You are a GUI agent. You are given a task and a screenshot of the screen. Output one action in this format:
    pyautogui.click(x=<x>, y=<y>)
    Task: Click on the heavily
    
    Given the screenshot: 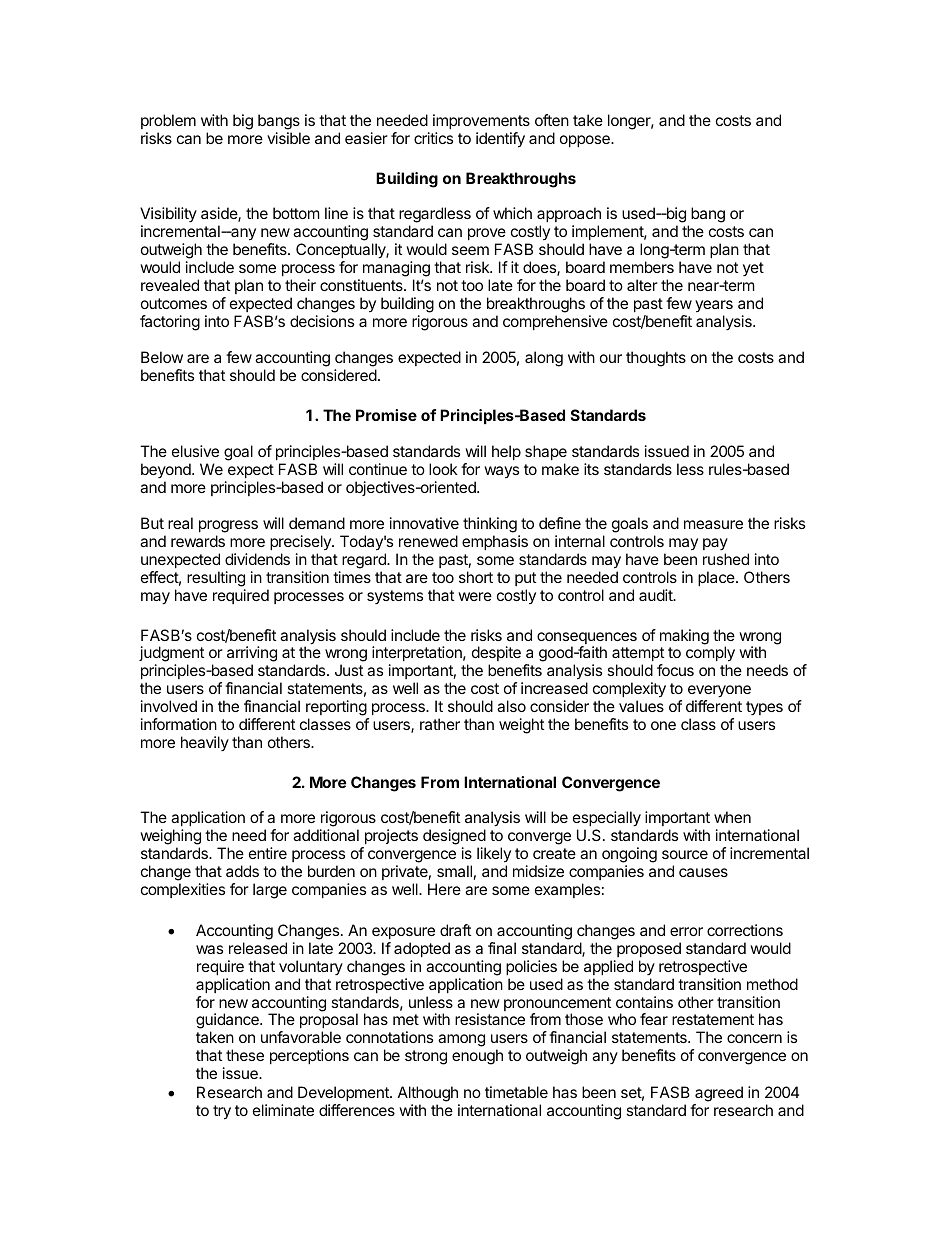 What is the action you would take?
    pyautogui.click(x=205, y=743)
